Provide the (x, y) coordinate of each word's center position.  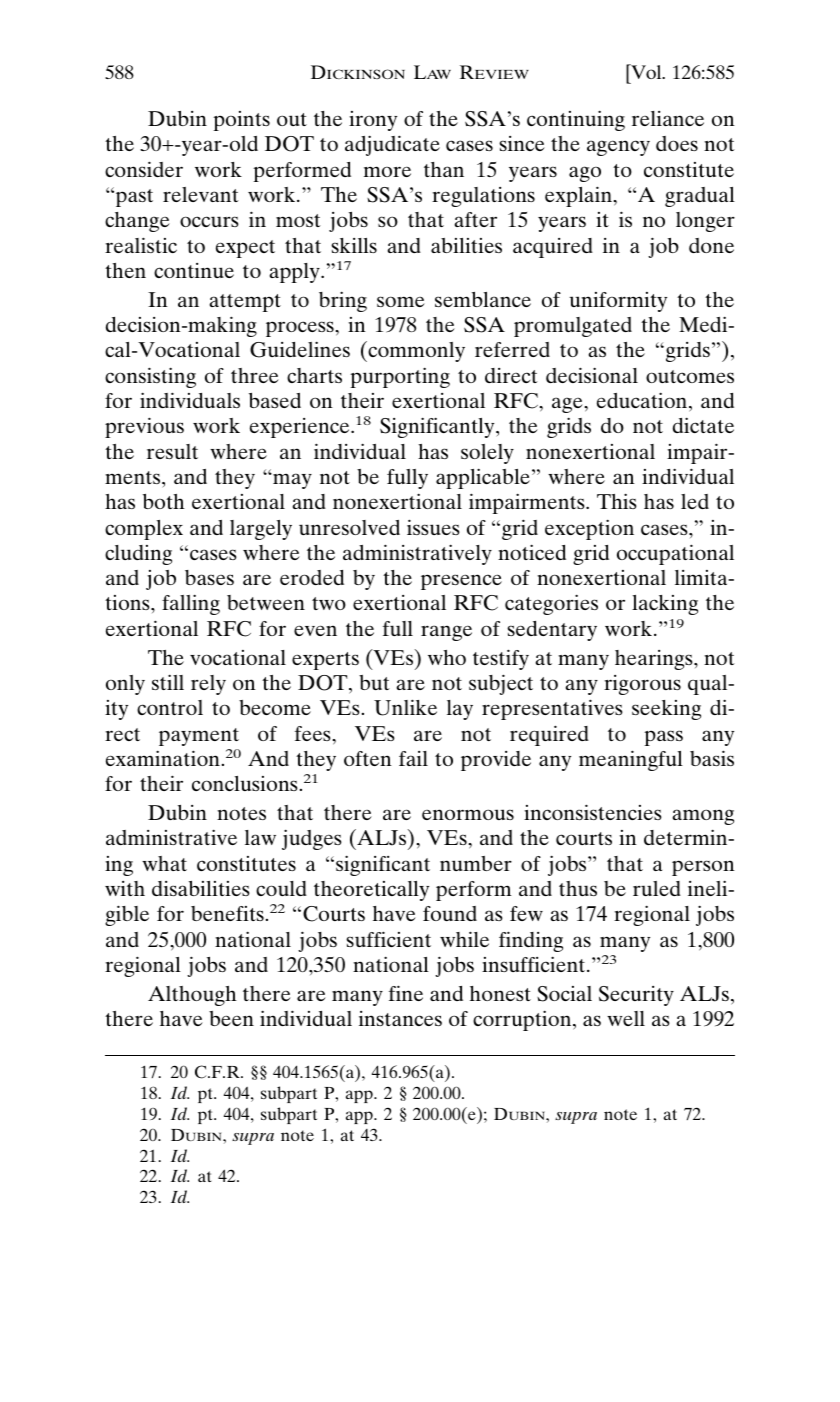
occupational (675, 554)
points (241, 121)
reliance (668, 118)
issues (433, 527)
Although (192, 996)
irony (373, 121)
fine (406, 993)
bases (209, 577)
